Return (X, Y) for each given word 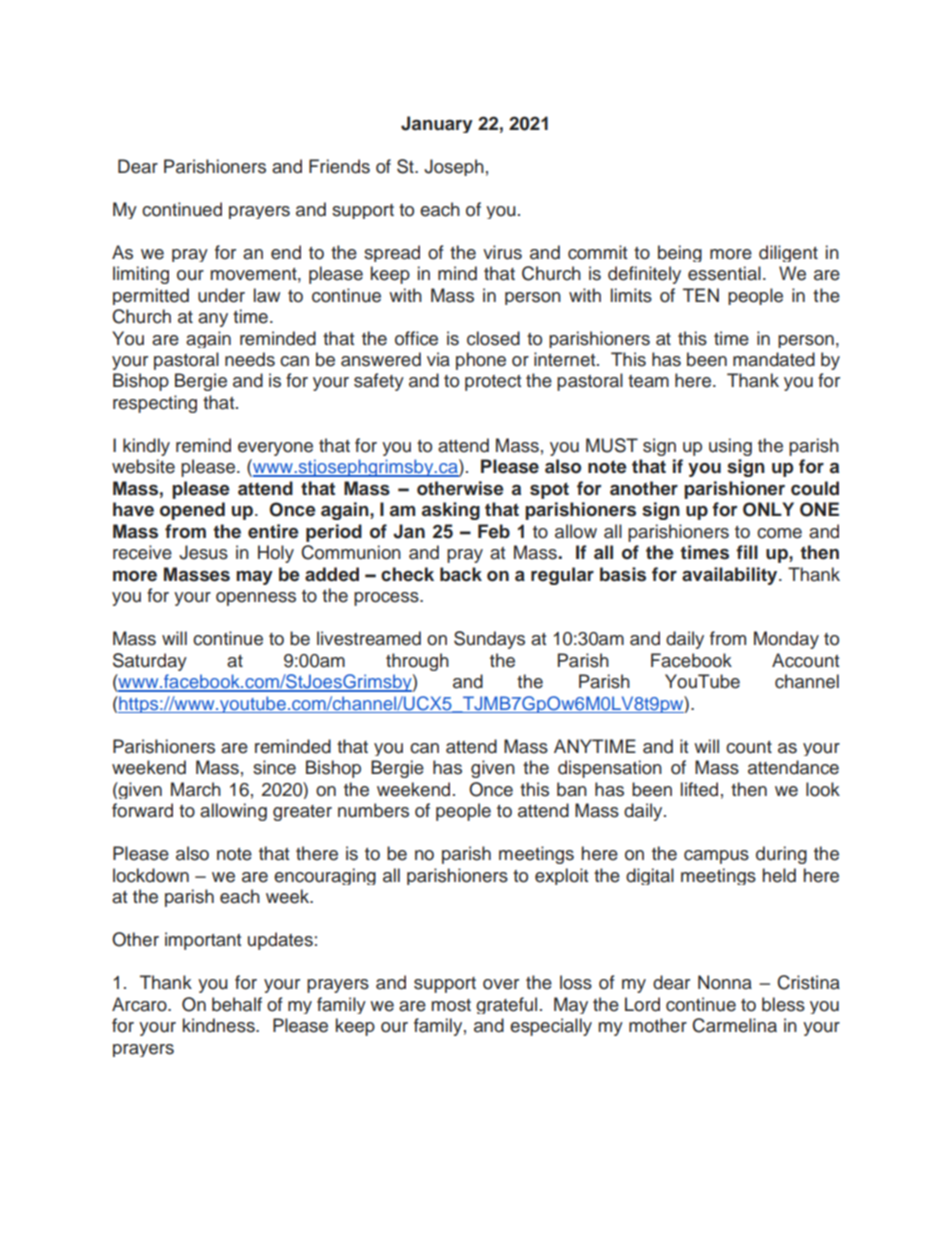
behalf (237, 1004)
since (274, 767)
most (451, 1005)
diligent (788, 253)
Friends (339, 166)
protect (493, 383)
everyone (275, 449)
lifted (699, 789)
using (730, 447)
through (417, 662)
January (437, 124)
